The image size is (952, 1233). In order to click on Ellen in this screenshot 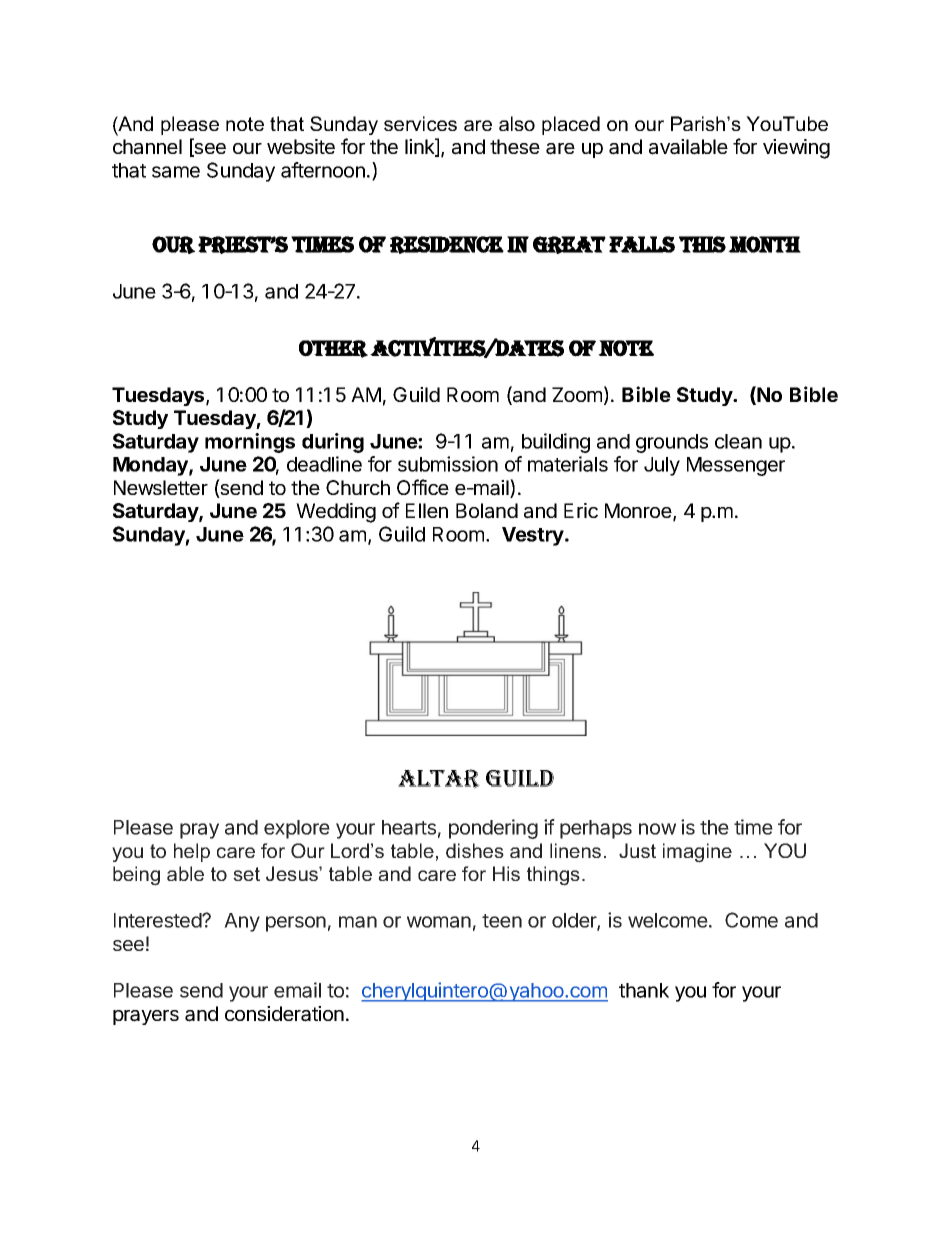, I will do `click(427, 510)`.
